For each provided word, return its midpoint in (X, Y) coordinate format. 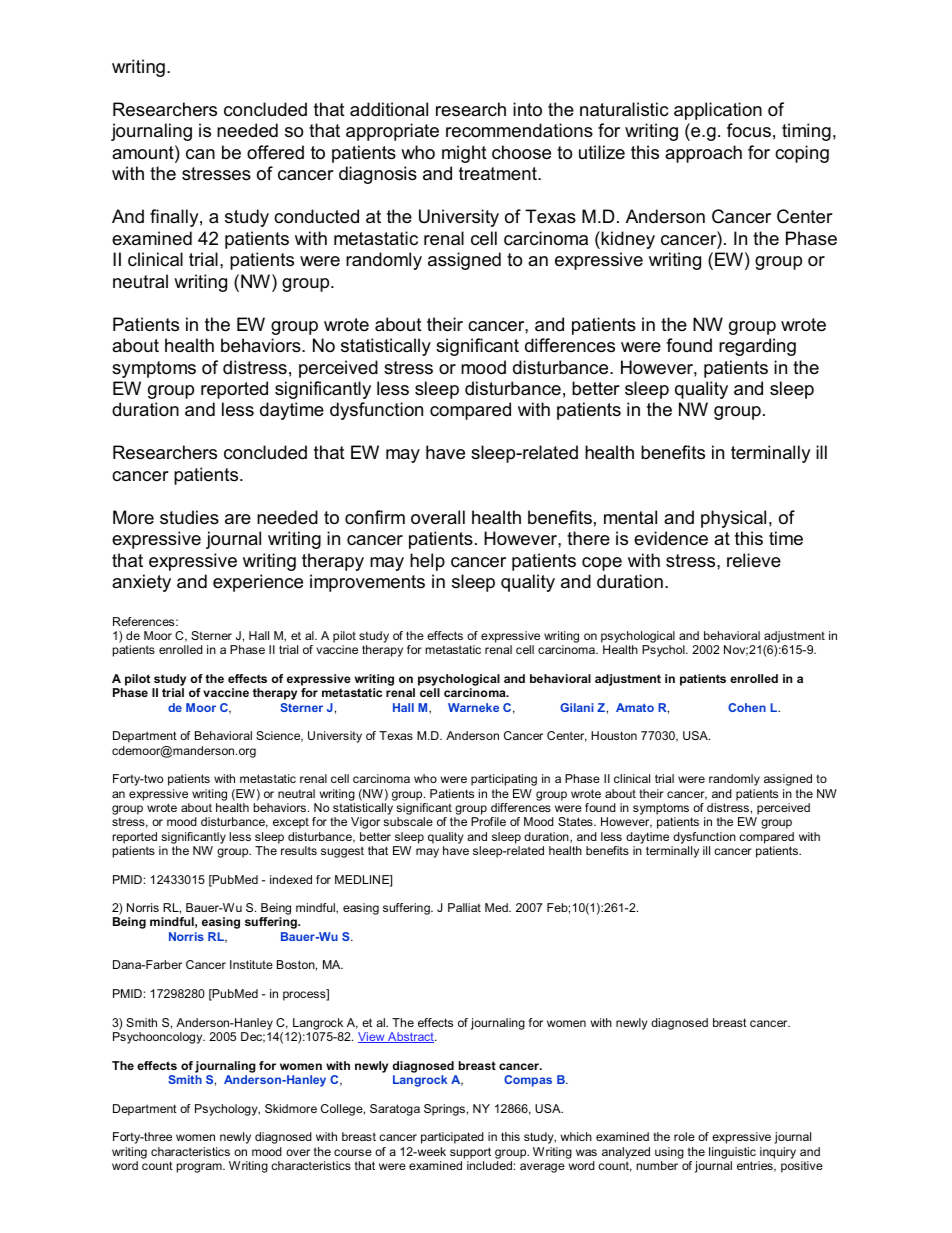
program (200, 1168)
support (470, 1153)
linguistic (732, 1153)
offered (275, 152)
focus (749, 130)
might (464, 154)
